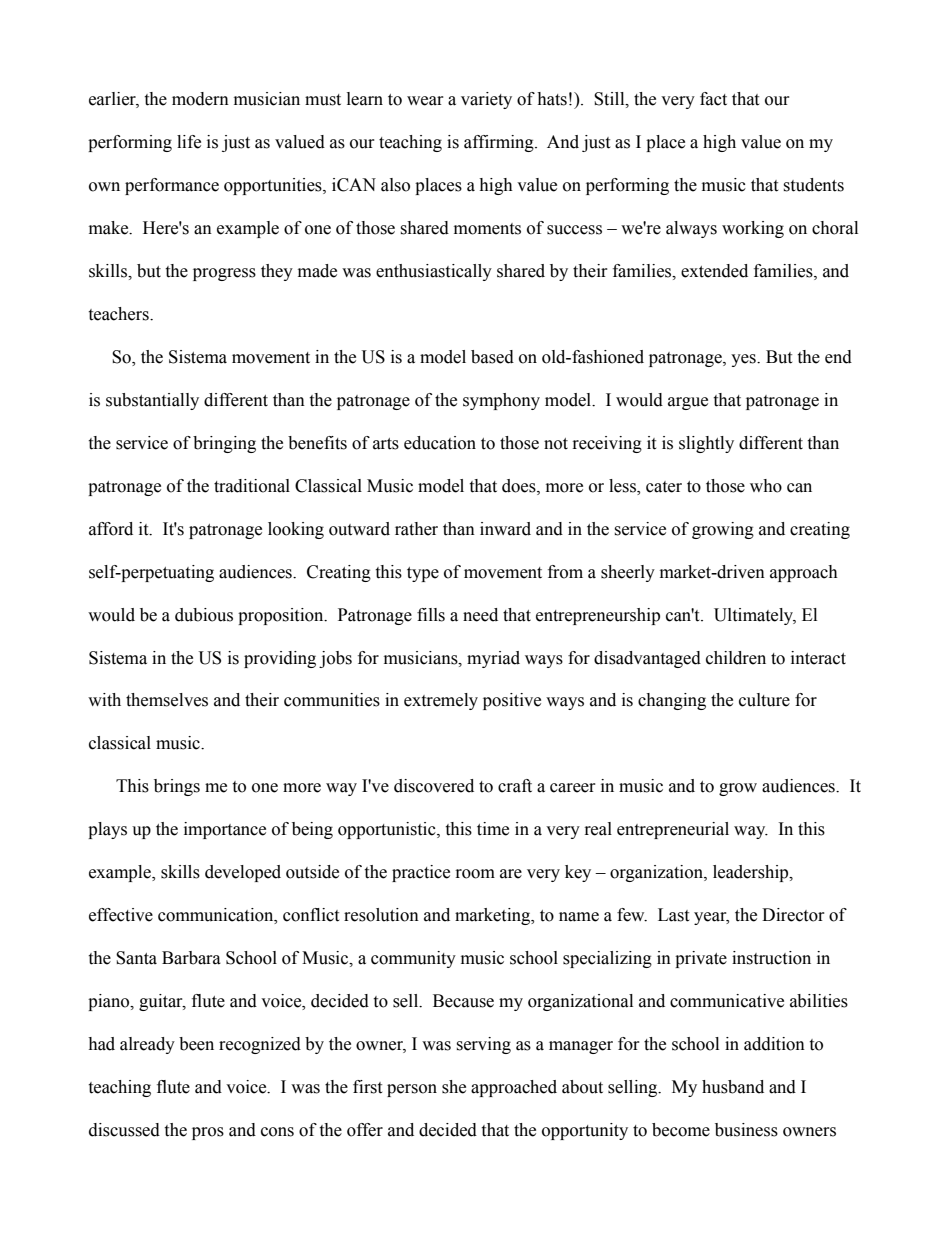 The image size is (952, 1233). Describe the element at coordinates (189, 142) in the screenshot. I see `life` at that location.
